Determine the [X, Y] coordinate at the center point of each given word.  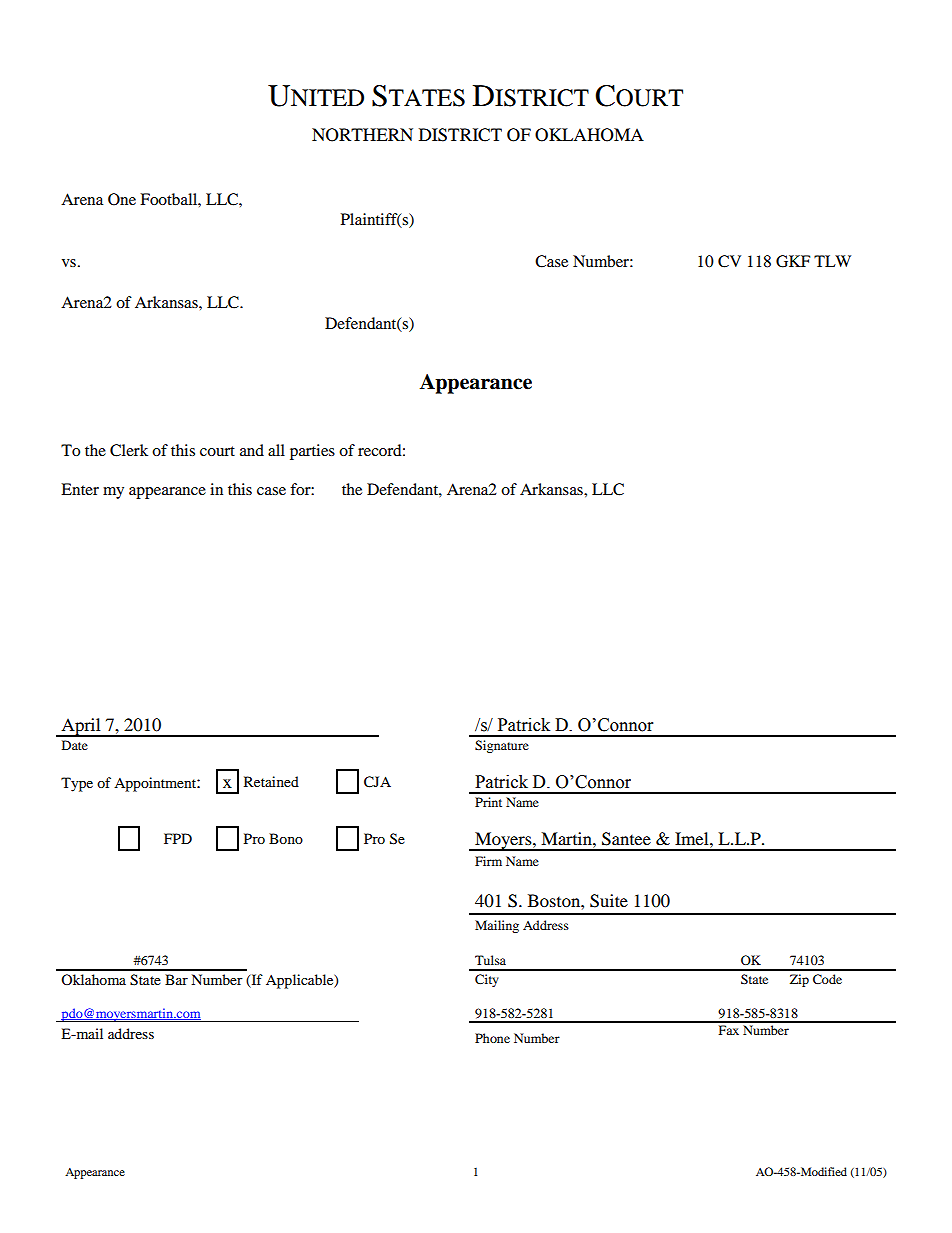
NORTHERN [362, 135]
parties [312, 452]
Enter [80, 489]
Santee [626, 839]
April [81, 727]
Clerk [129, 450]
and [252, 450]
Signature [502, 746]
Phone [492, 1038]
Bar [176, 979]
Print [488, 802]
